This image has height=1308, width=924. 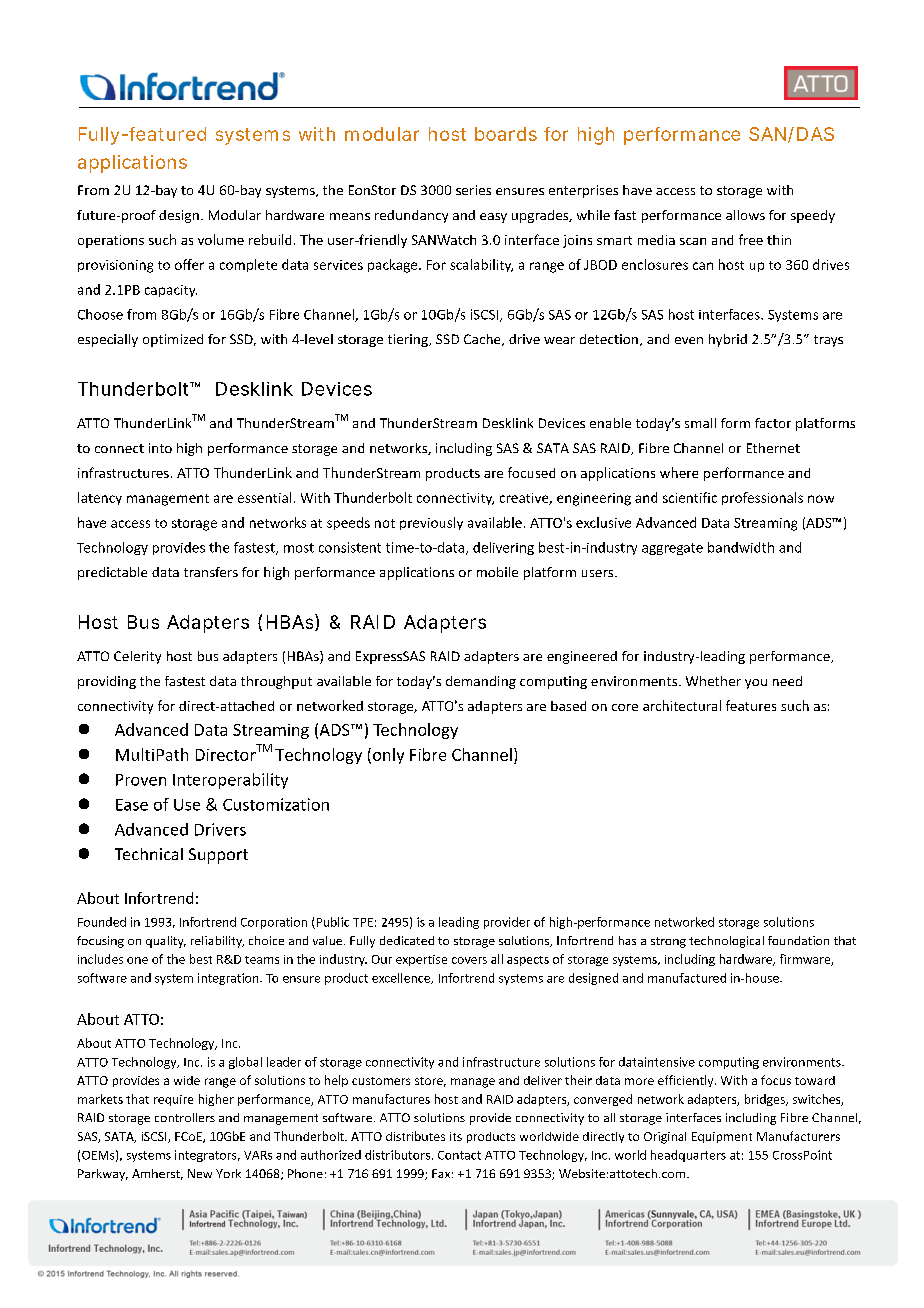 I want to click on demanding, so click(x=481, y=682).
